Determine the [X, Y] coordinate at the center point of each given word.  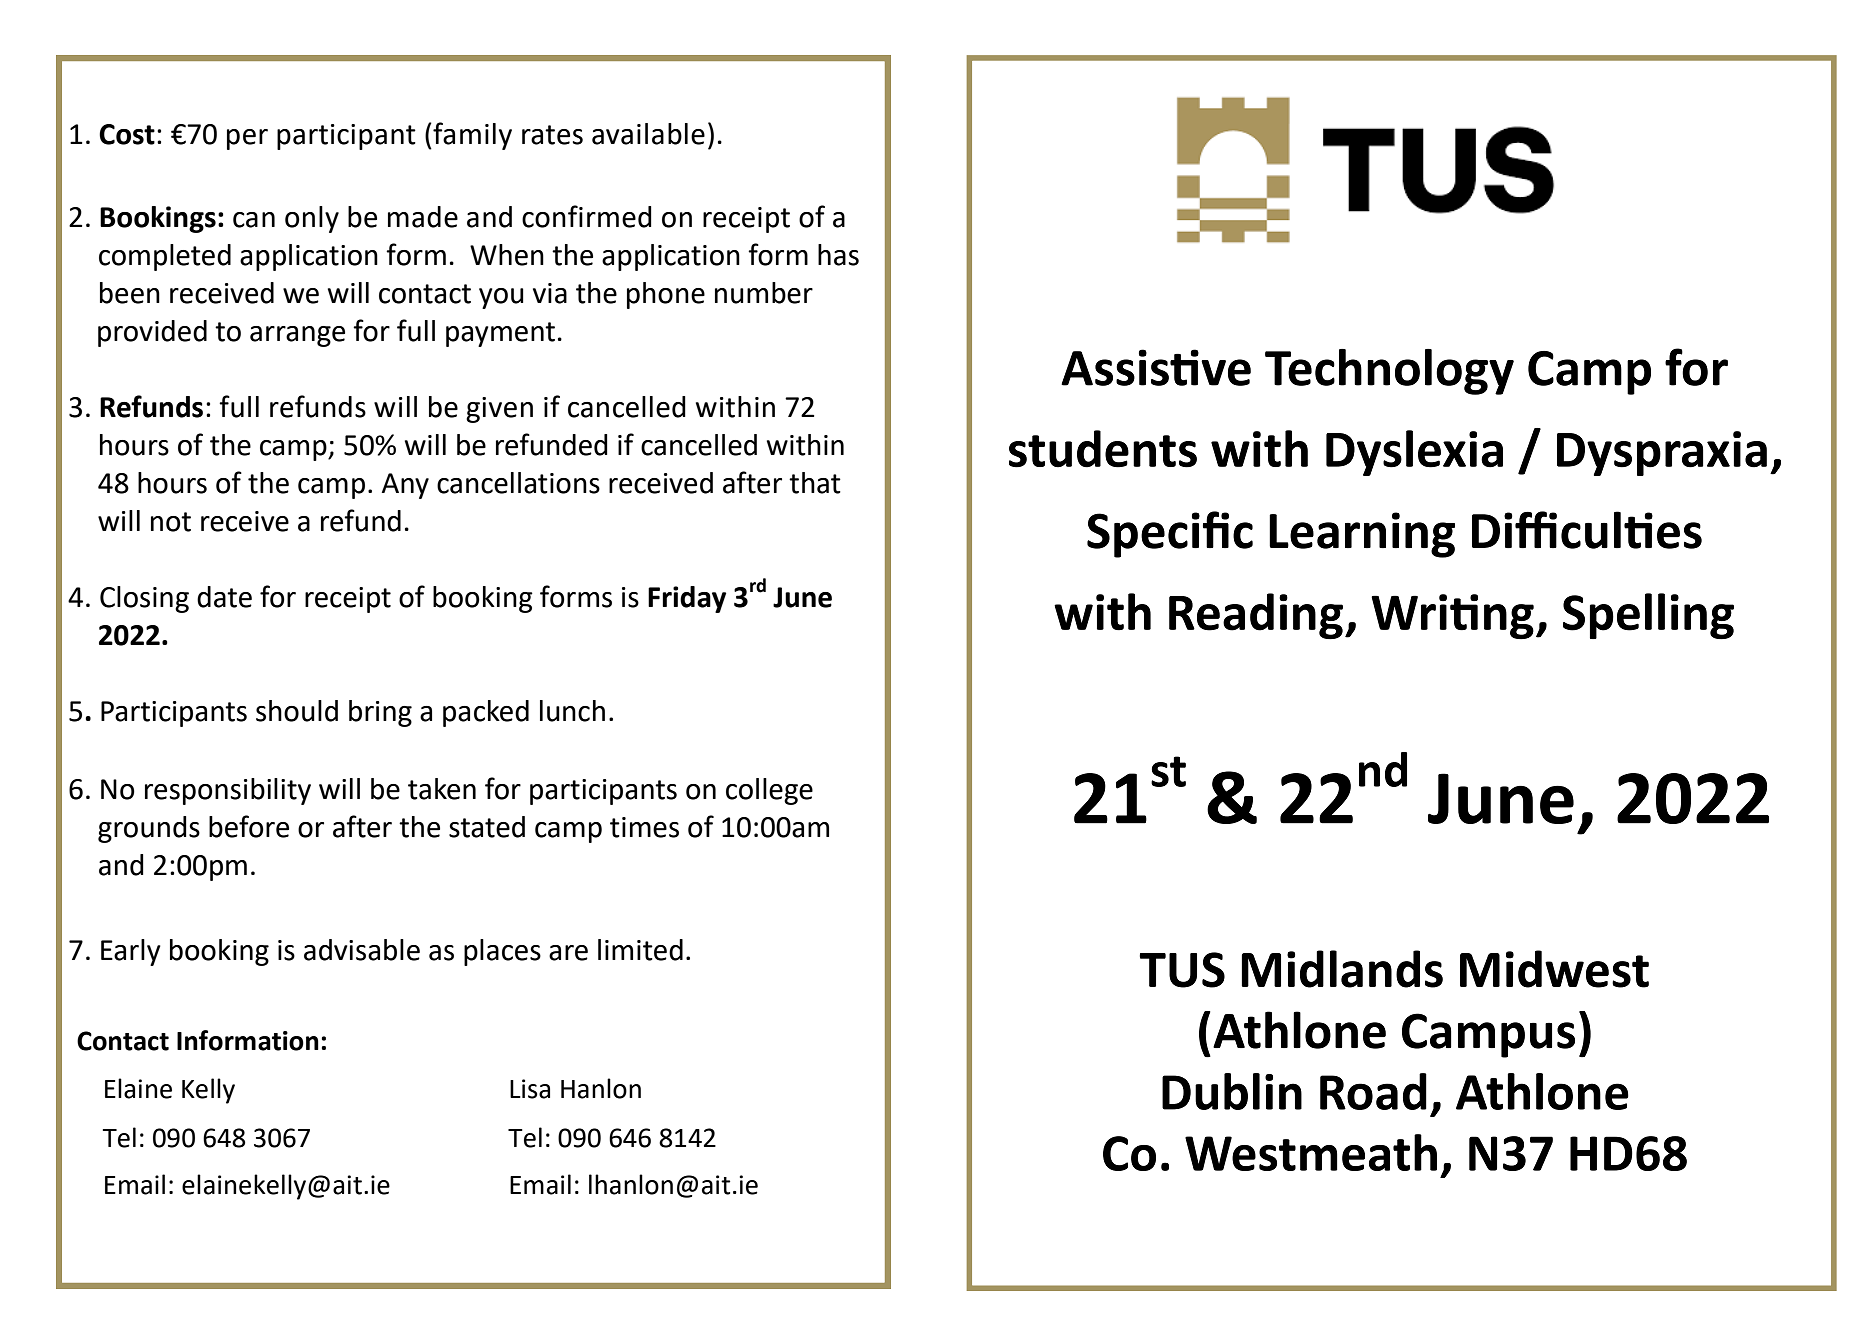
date [224, 597]
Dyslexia [1414, 453]
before [249, 826]
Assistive [1156, 367]
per [247, 139]
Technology [1389, 372]
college [769, 791]
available [648, 134]
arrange [297, 336]
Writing [1452, 616]
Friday [687, 599]
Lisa [530, 1089]
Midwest [1554, 969]
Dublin [1232, 1091]
